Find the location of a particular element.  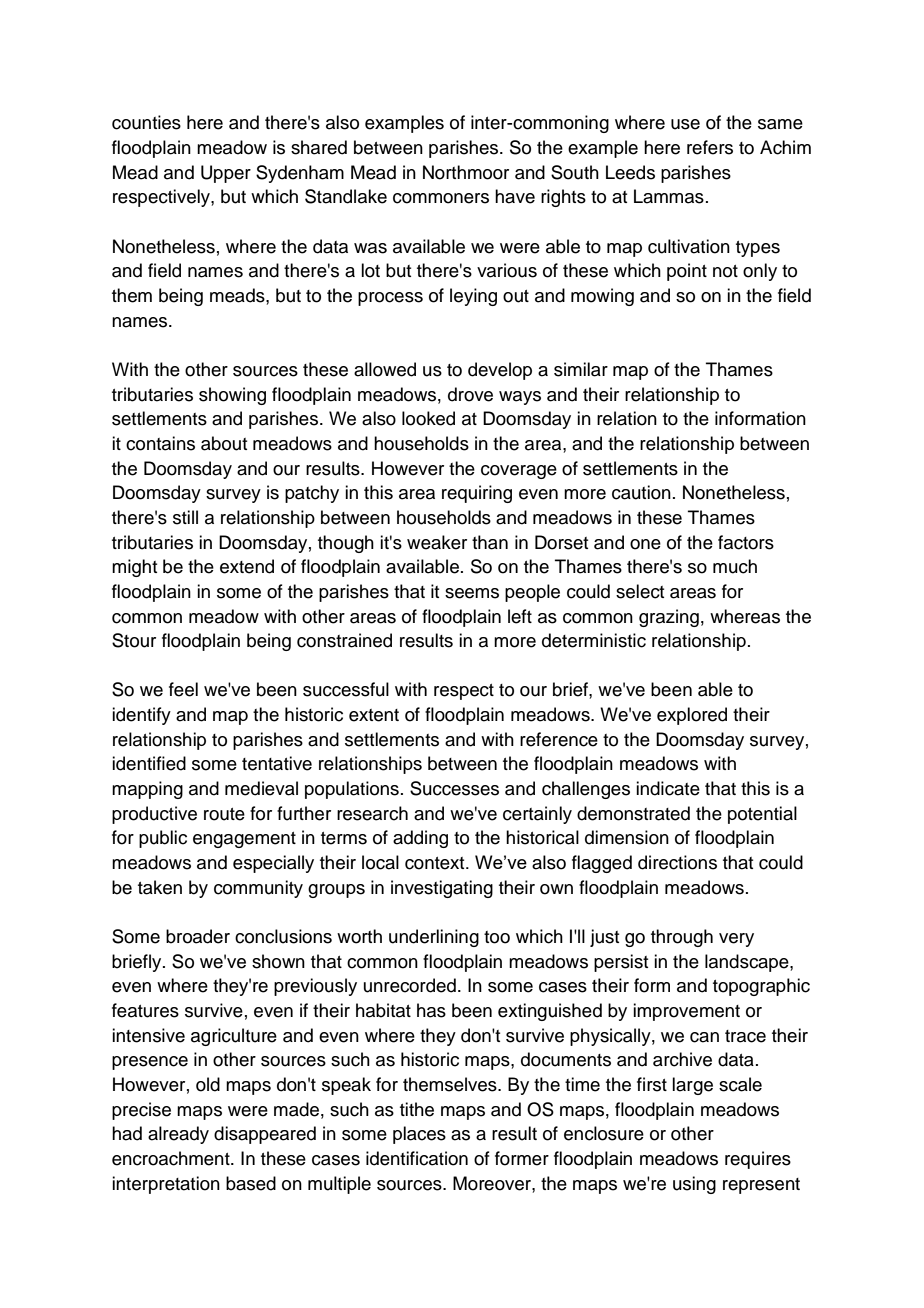

encroachment is located at coordinates (172, 1158).
